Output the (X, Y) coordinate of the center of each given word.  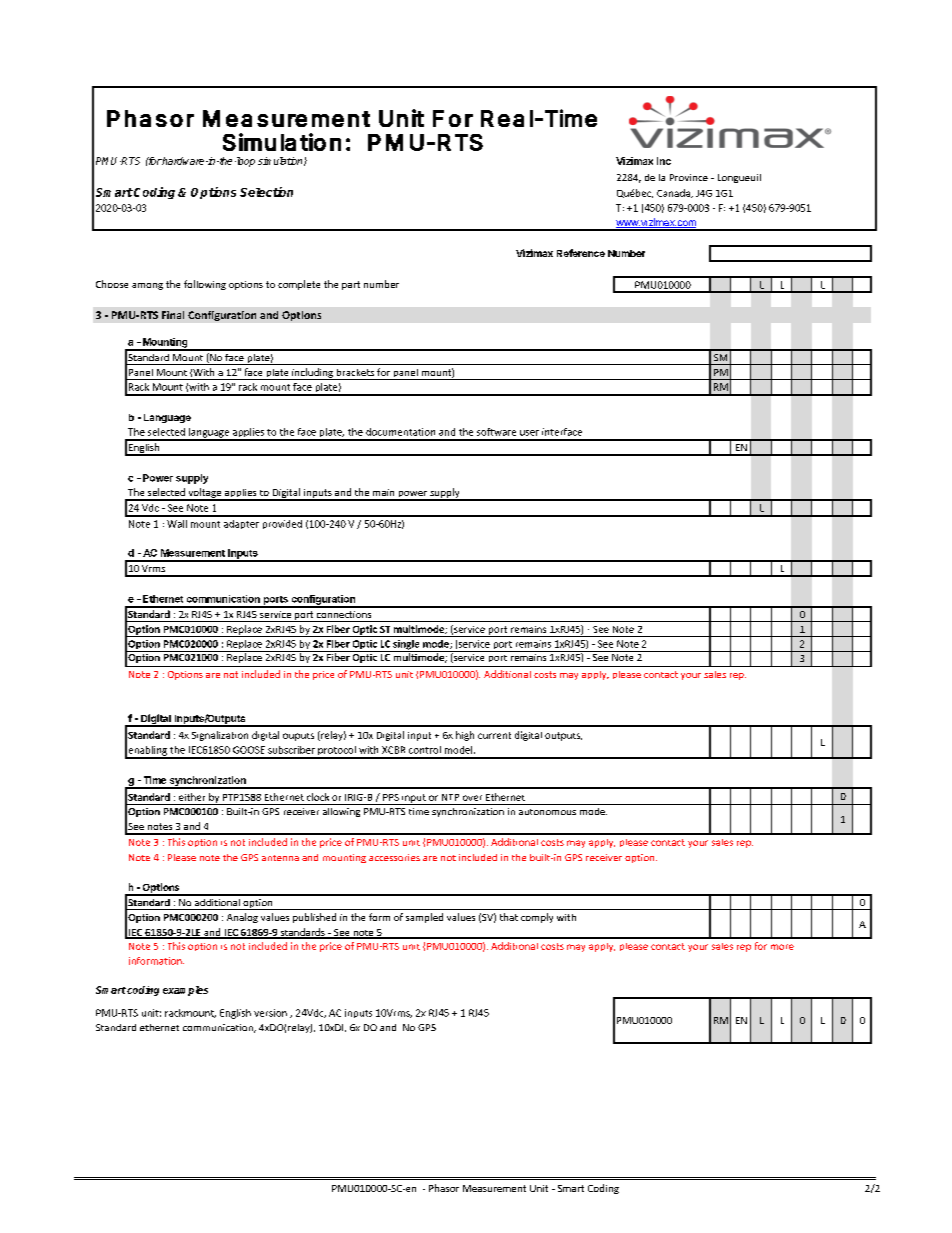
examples (185, 991)
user (529, 433)
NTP (450, 797)
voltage (205, 494)
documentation (400, 432)
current (494, 735)
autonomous (547, 812)
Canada (674, 193)
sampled (424, 918)
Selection (266, 192)
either (192, 797)
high (465, 736)
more (782, 947)
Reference (581, 253)
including (312, 374)
